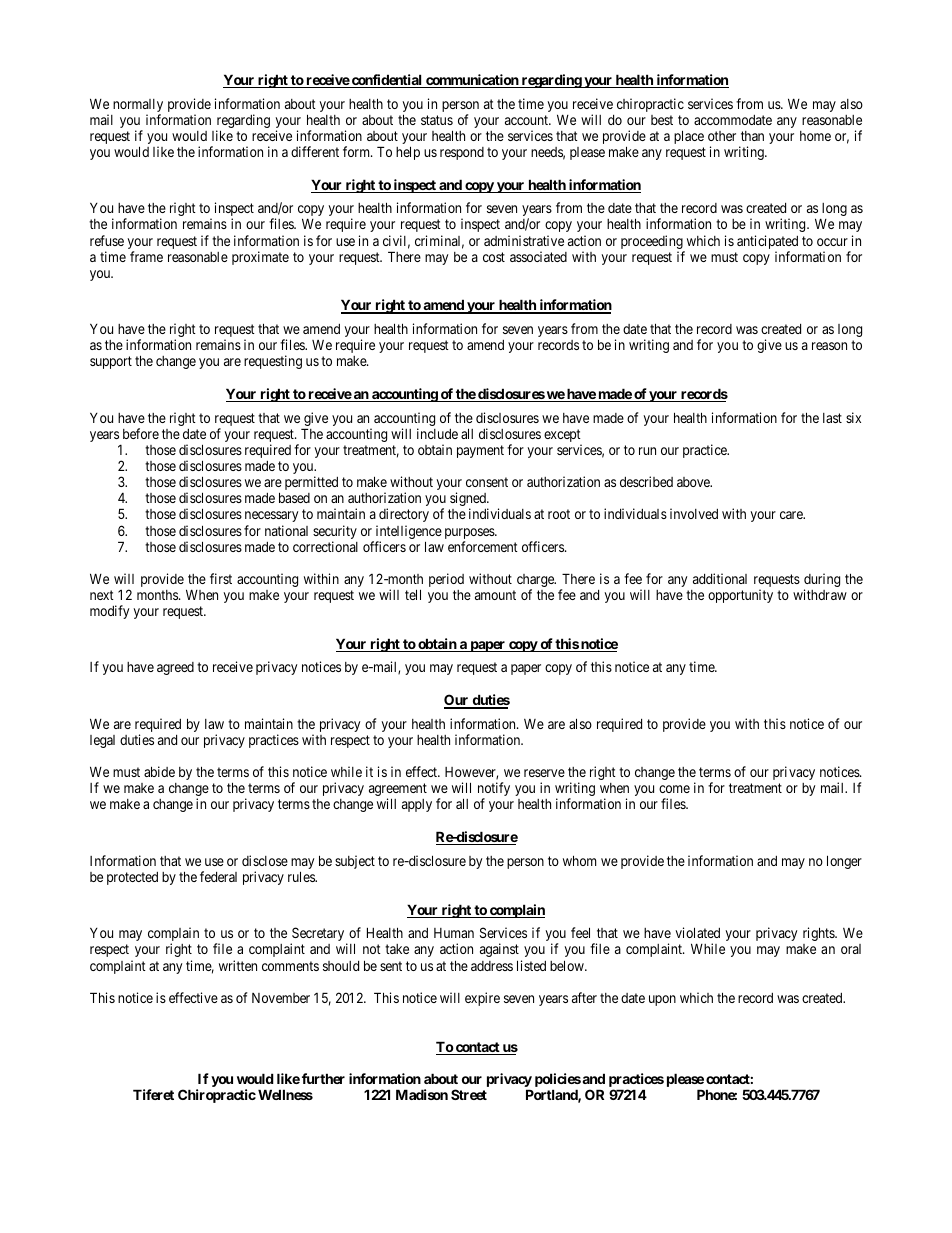 The image size is (952, 1233). I want to click on status, so click(437, 120).
